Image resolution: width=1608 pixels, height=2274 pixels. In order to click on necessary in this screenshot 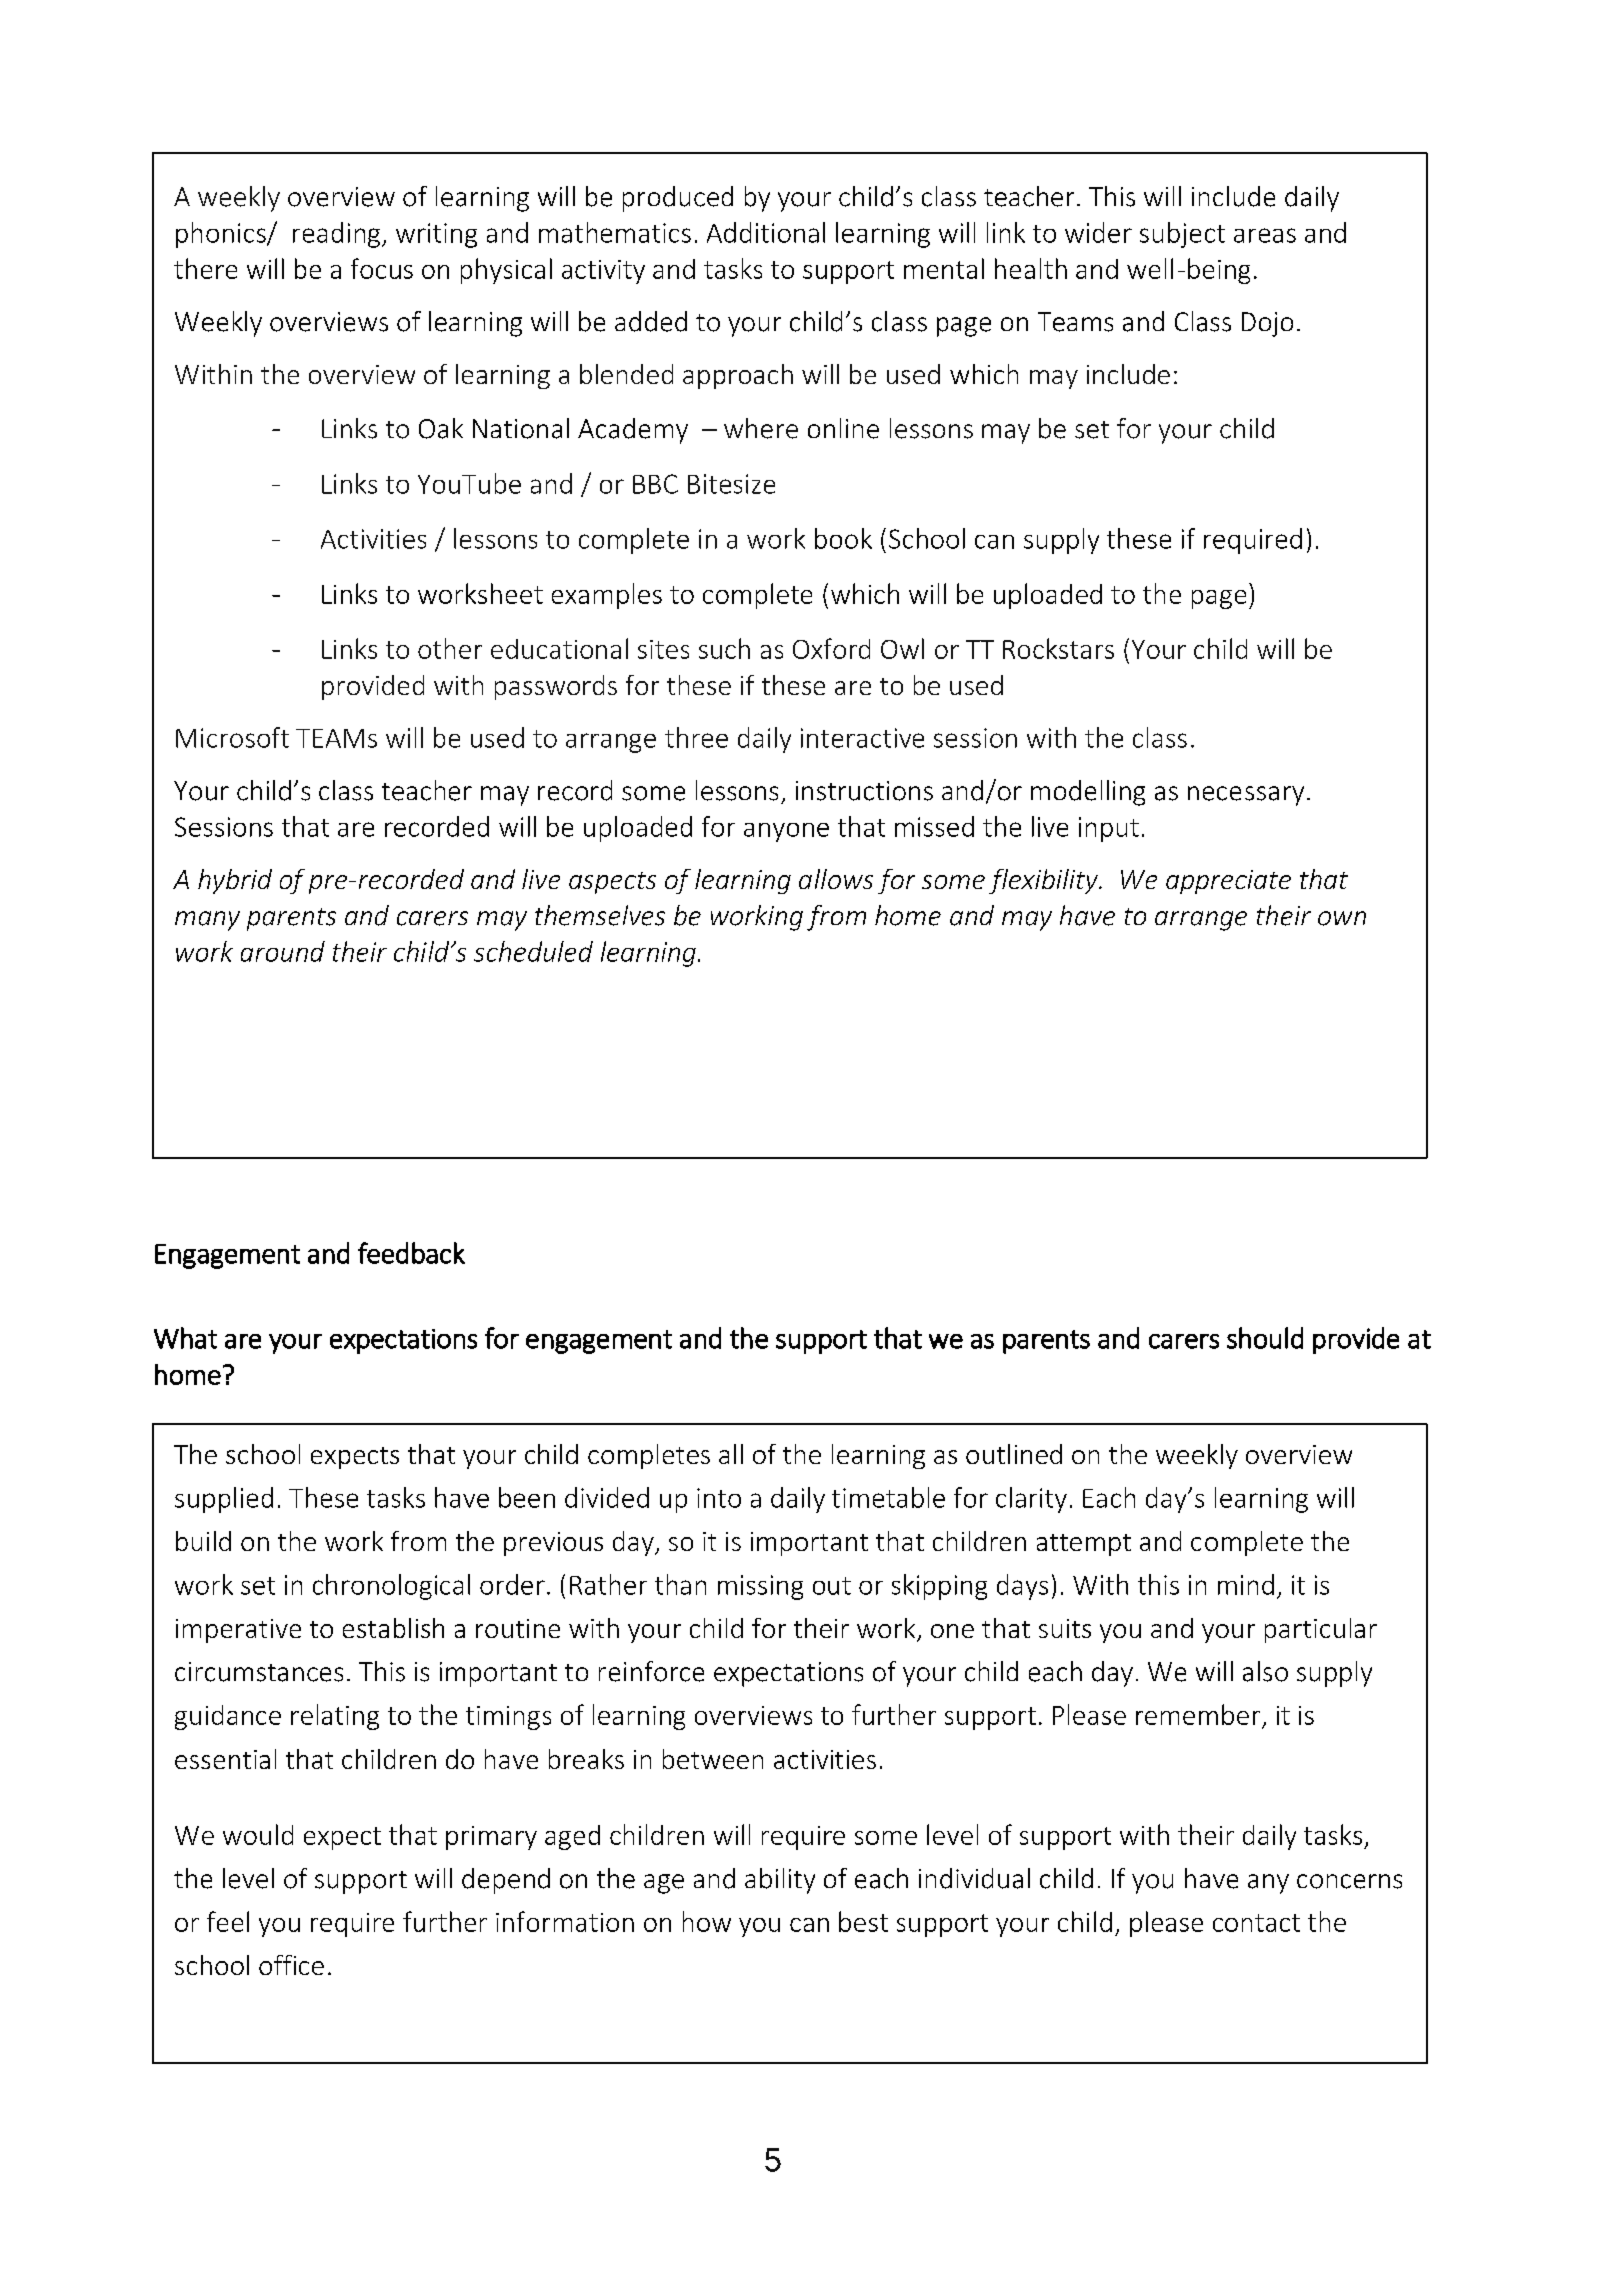, I will do `click(1246, 796)`.
